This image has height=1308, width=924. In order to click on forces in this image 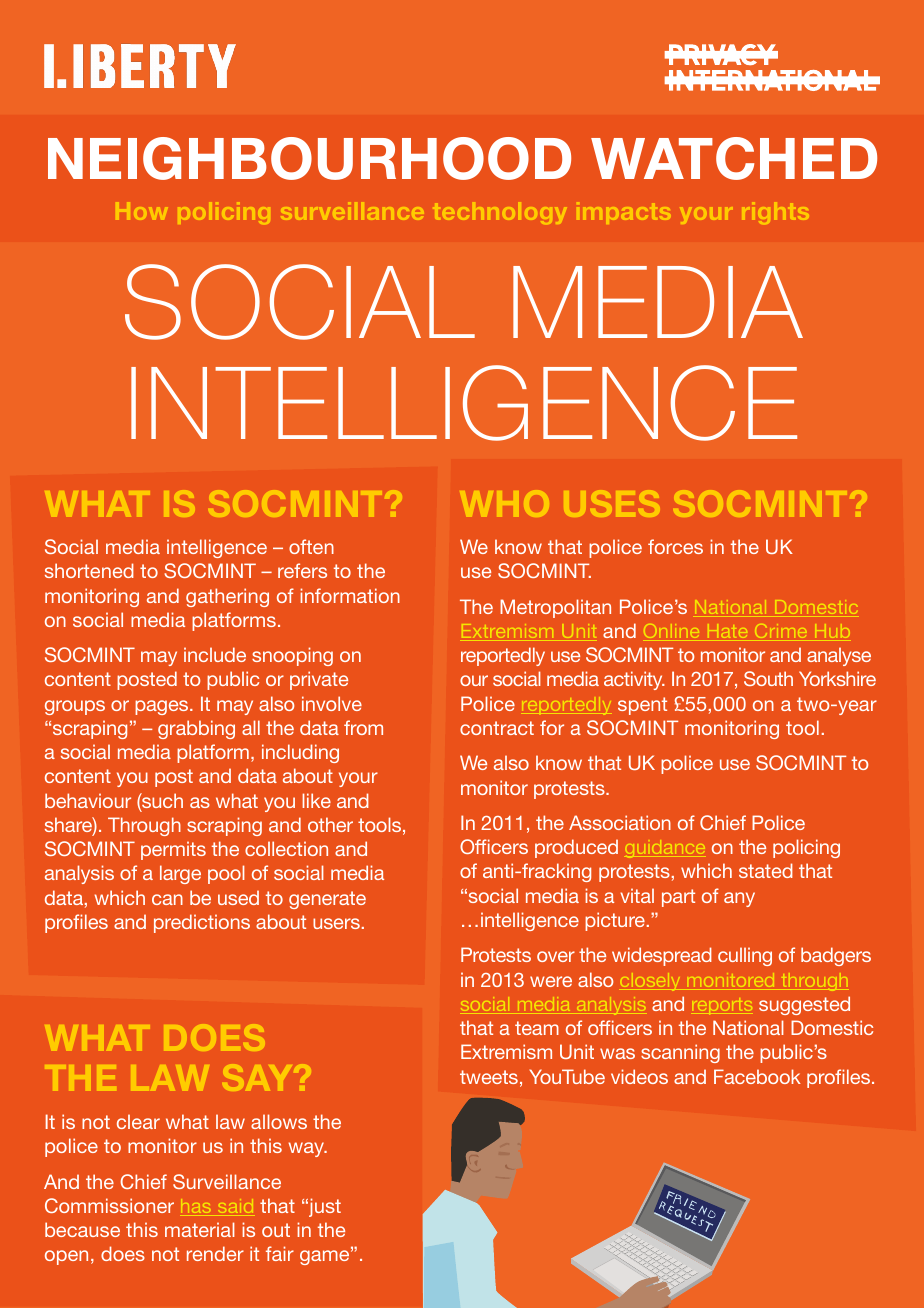, I will do `click(675, 546)`.
